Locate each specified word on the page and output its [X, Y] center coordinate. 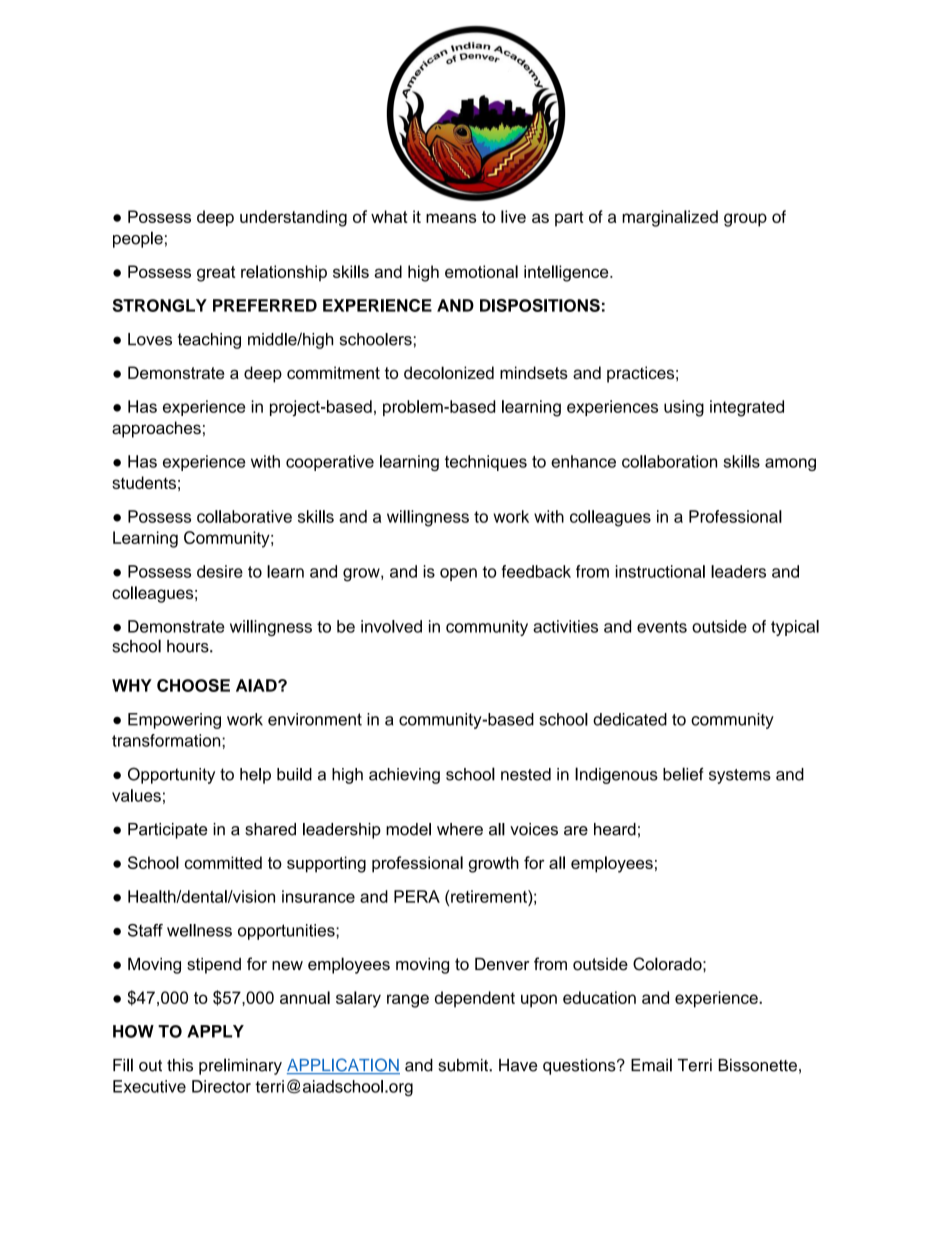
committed [223, 862]
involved [391, 626]
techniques [486, 463]
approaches [156, 429]
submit [464, 1065]
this [180, 1065]
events [662, 627]
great [216, 274]
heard [615, 829]
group [745, 220]
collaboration [669, 461]
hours [189, 646]
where [460, 829]
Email [651, 1065]
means [451, 218]
